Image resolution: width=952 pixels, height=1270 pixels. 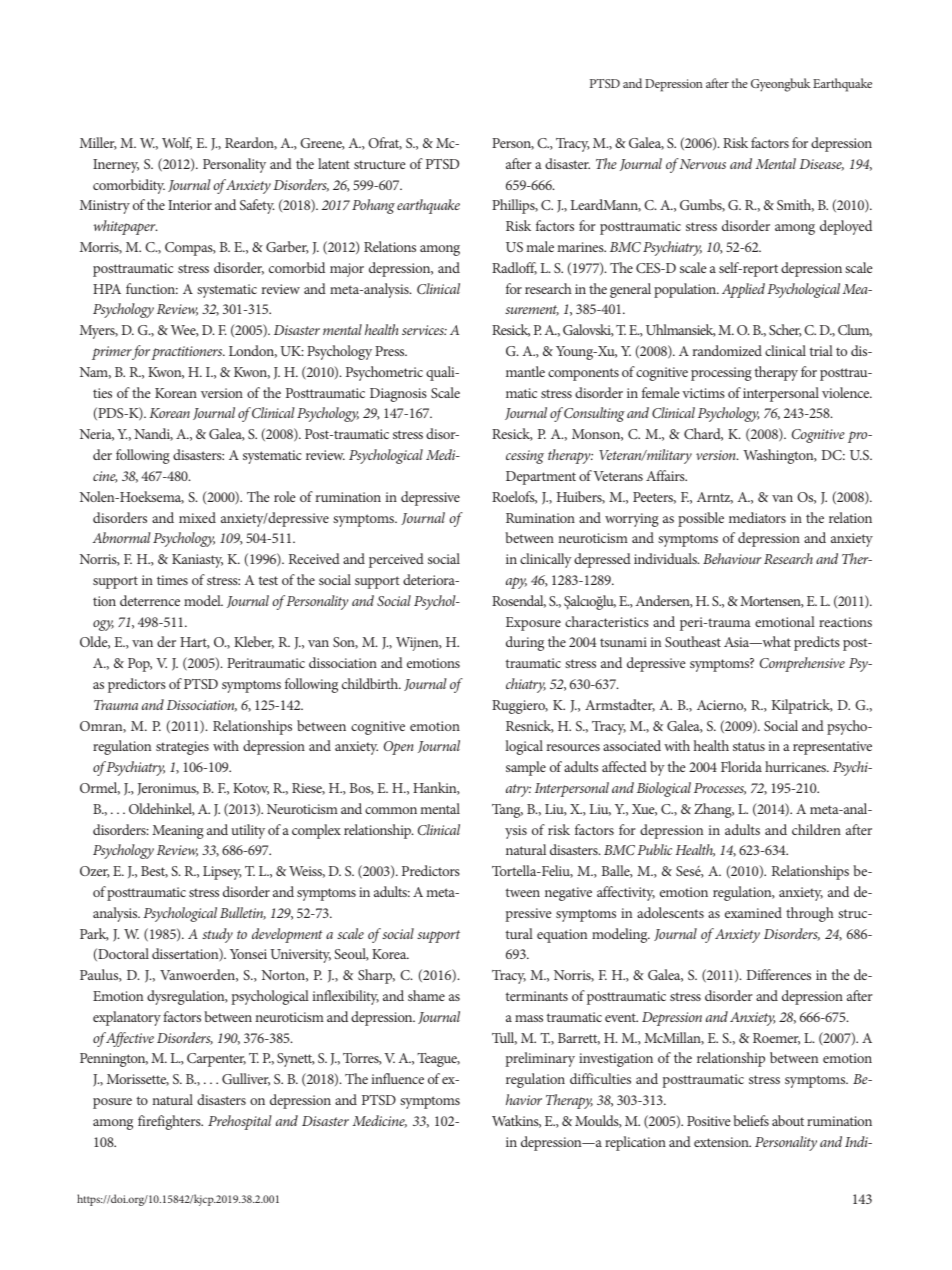 What do you see at coordinates (398, 395) in the screenshot?
I see `Diagnosis` at bounding box center [398, 395].
